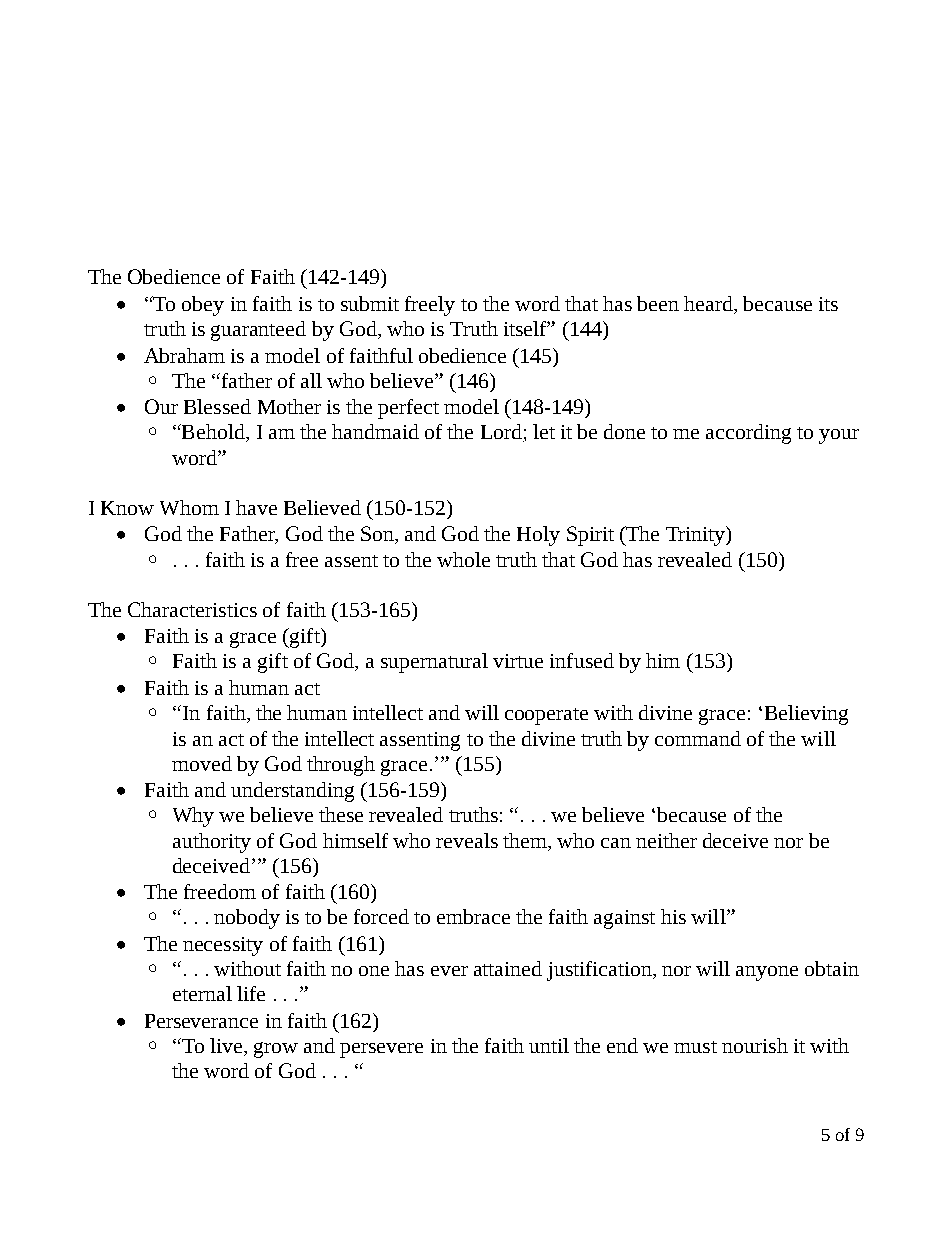  I want to click on nourish, so click(755, 1045).
